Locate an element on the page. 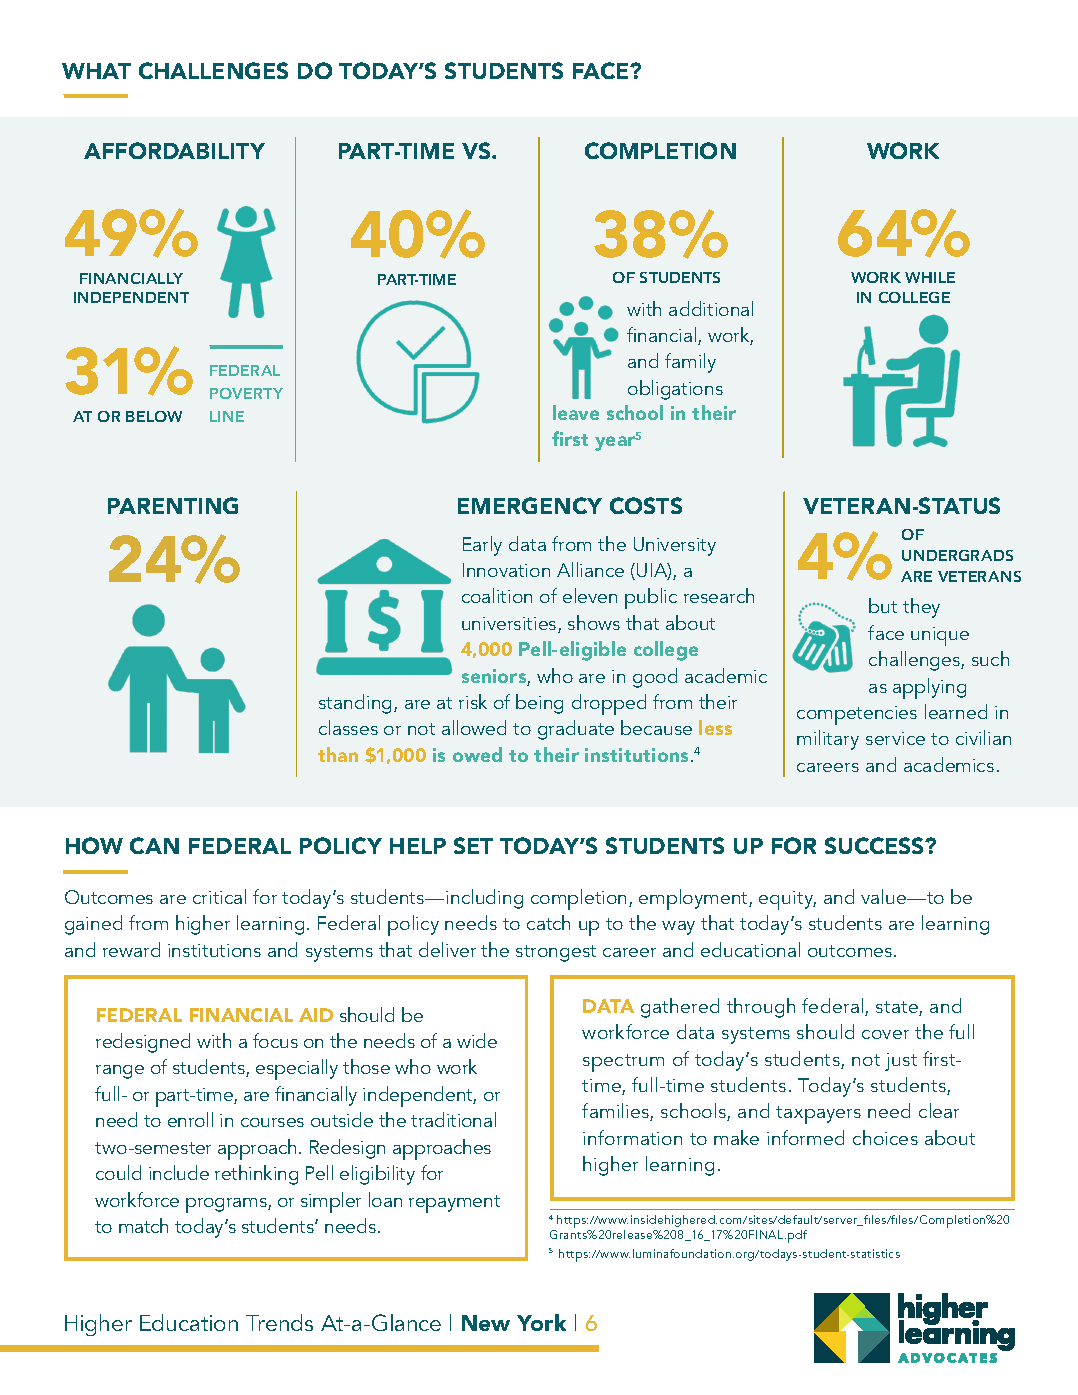  SUCCESS is located at coordinates (875, 845).
